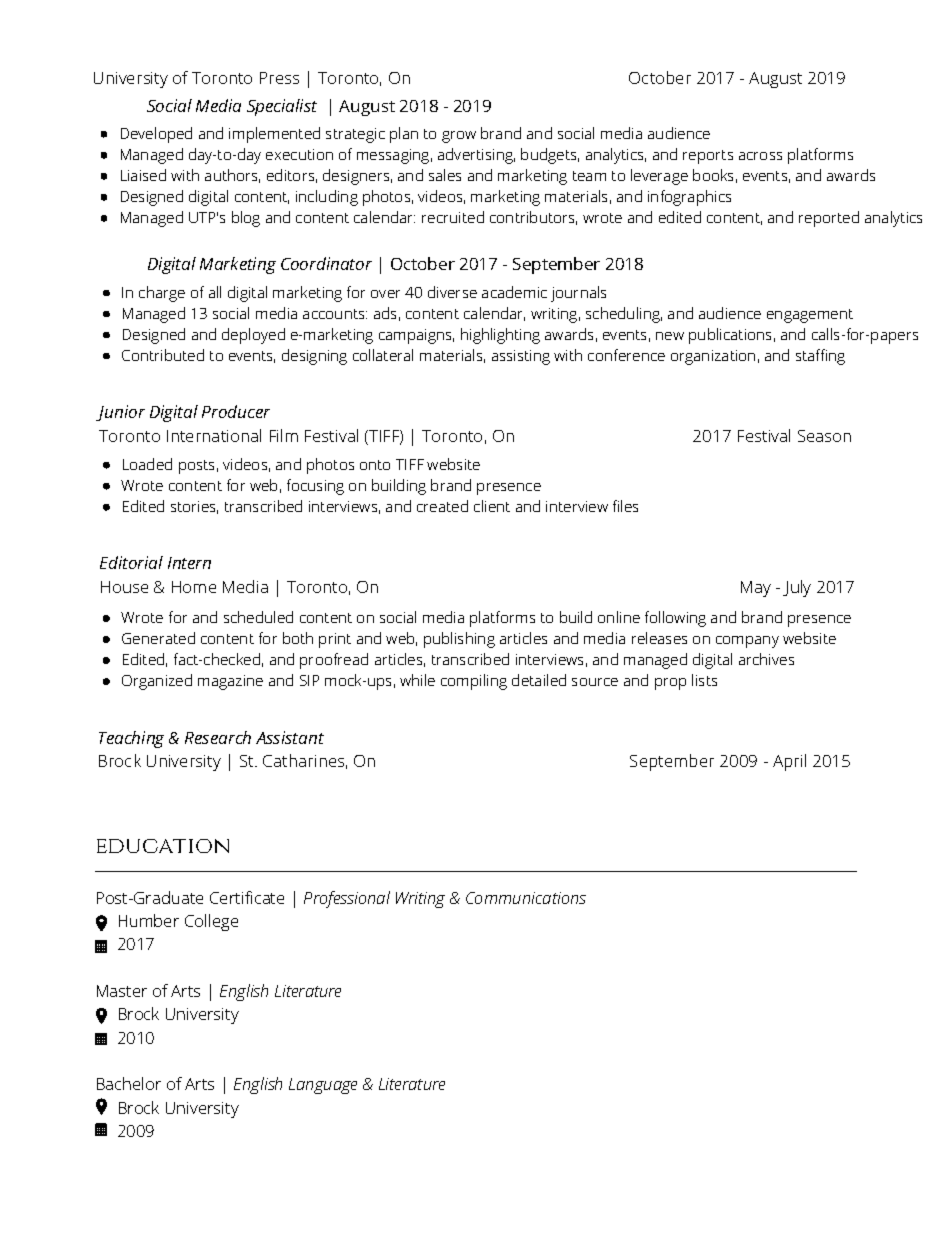 This screenshot has height=1233, width=952. Describe the element at coordinates (459, 137) in the screenshot. I see `grow` at that location.
